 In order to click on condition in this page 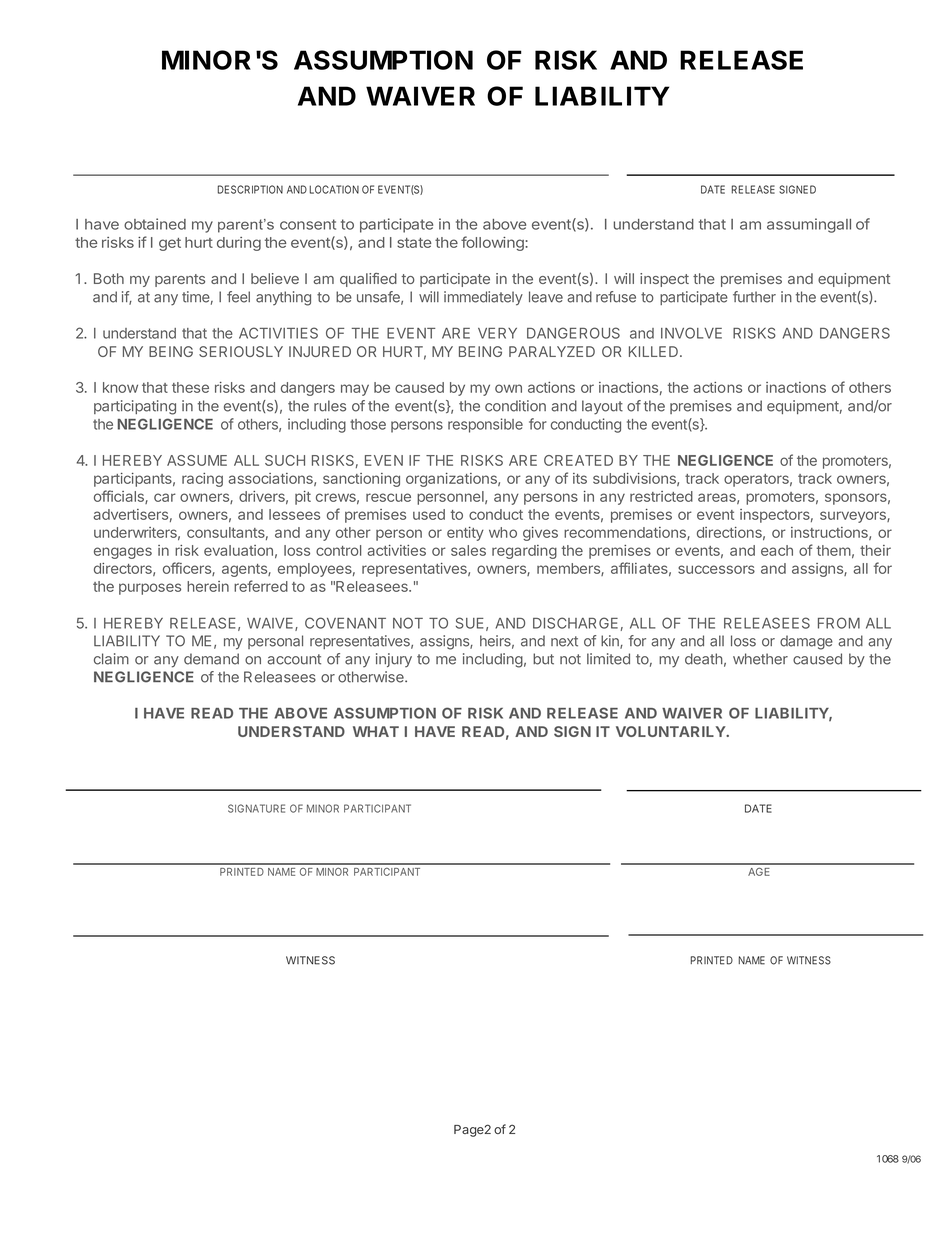, I will do `click(515, 406)`.
